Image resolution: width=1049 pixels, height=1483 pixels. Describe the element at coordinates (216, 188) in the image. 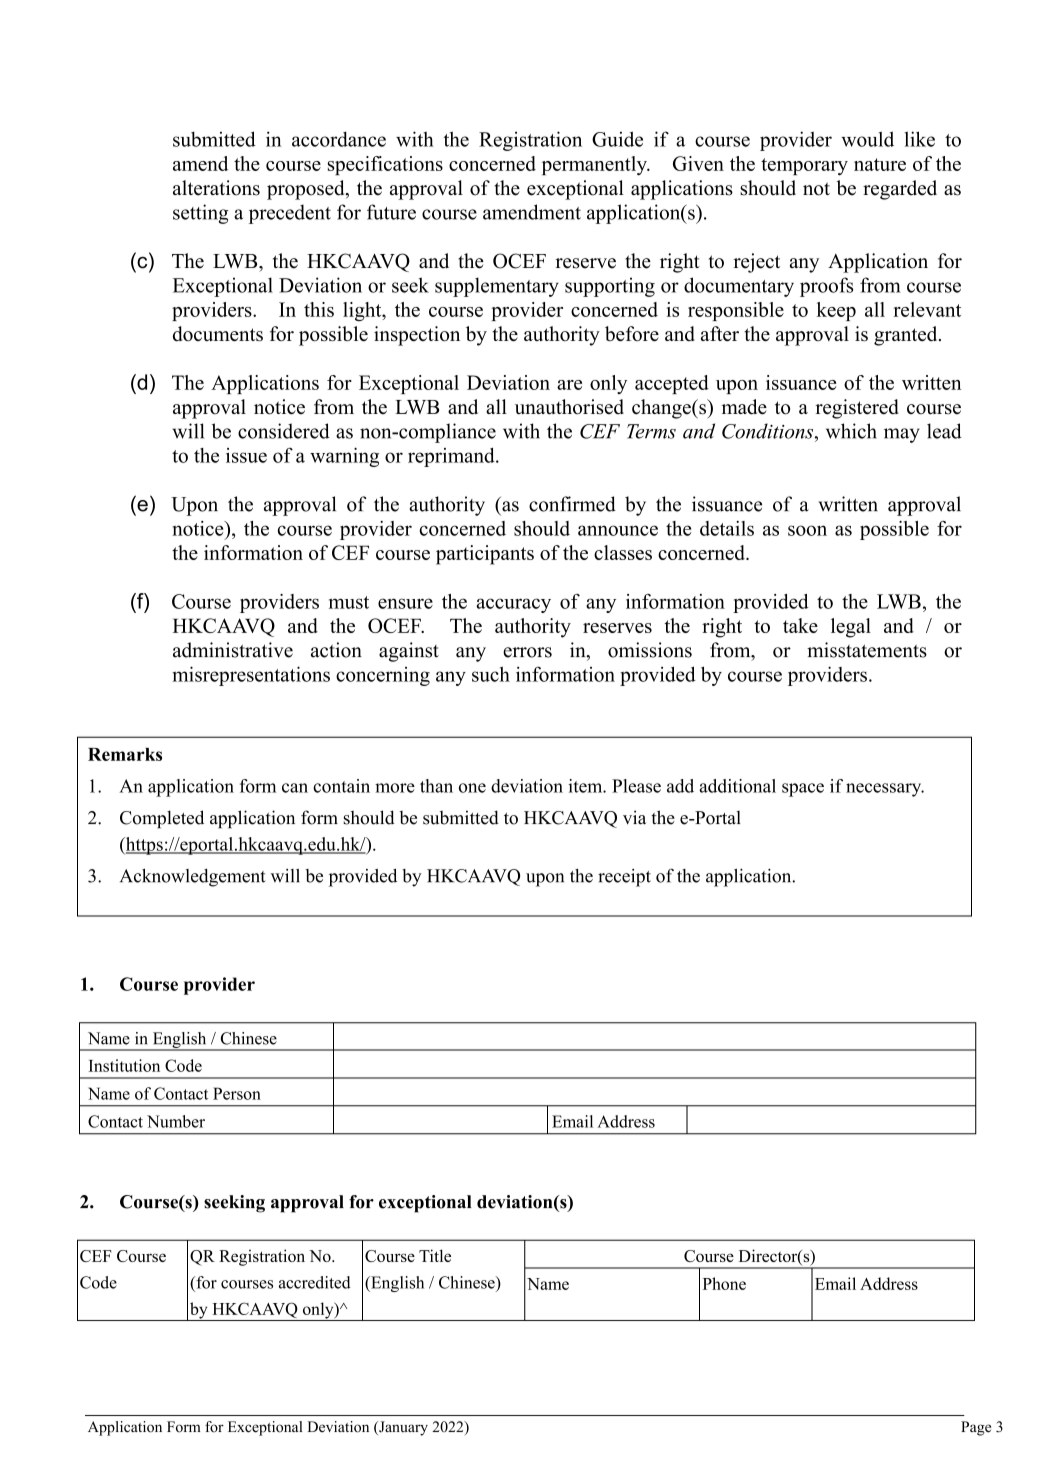

I see `alterations` at that location.
